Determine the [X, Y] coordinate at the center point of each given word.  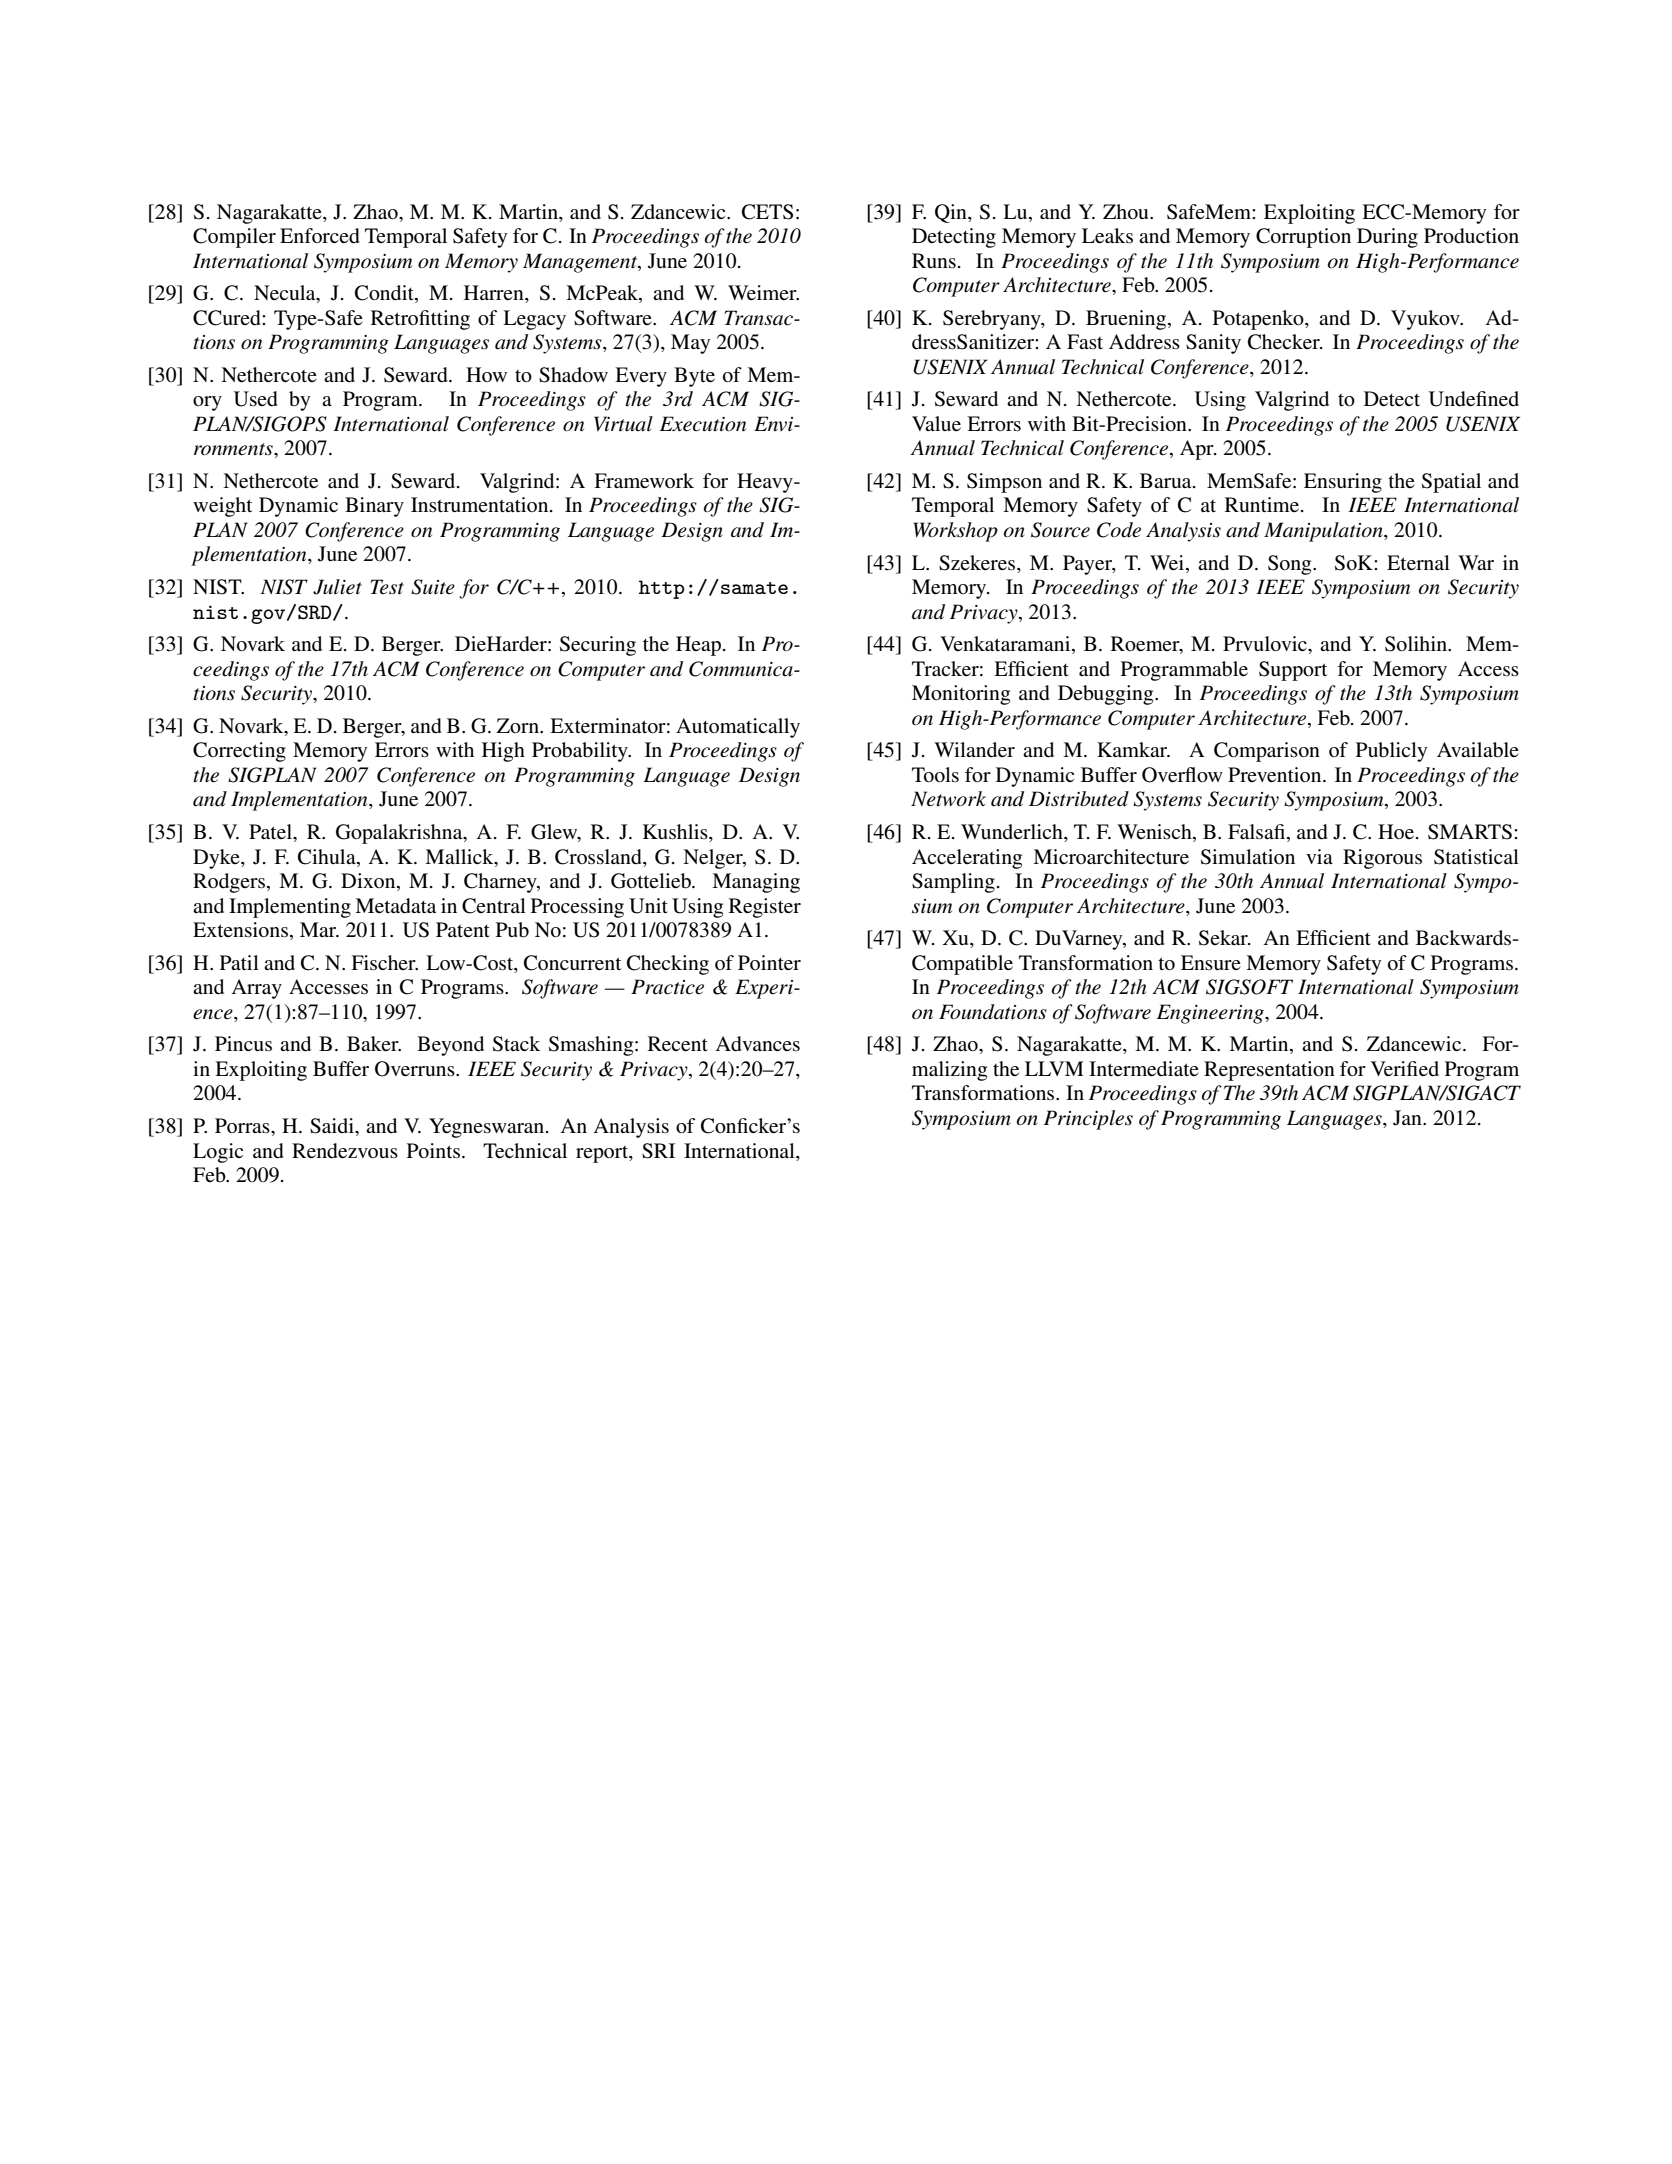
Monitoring [961, 695]
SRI [658, 1151]
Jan [1408, 1118]
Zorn [519, 725]
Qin [952, 213]
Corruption [1303, 238]
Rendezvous [345, 1151]
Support [1293, 671]
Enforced [320, 236]
